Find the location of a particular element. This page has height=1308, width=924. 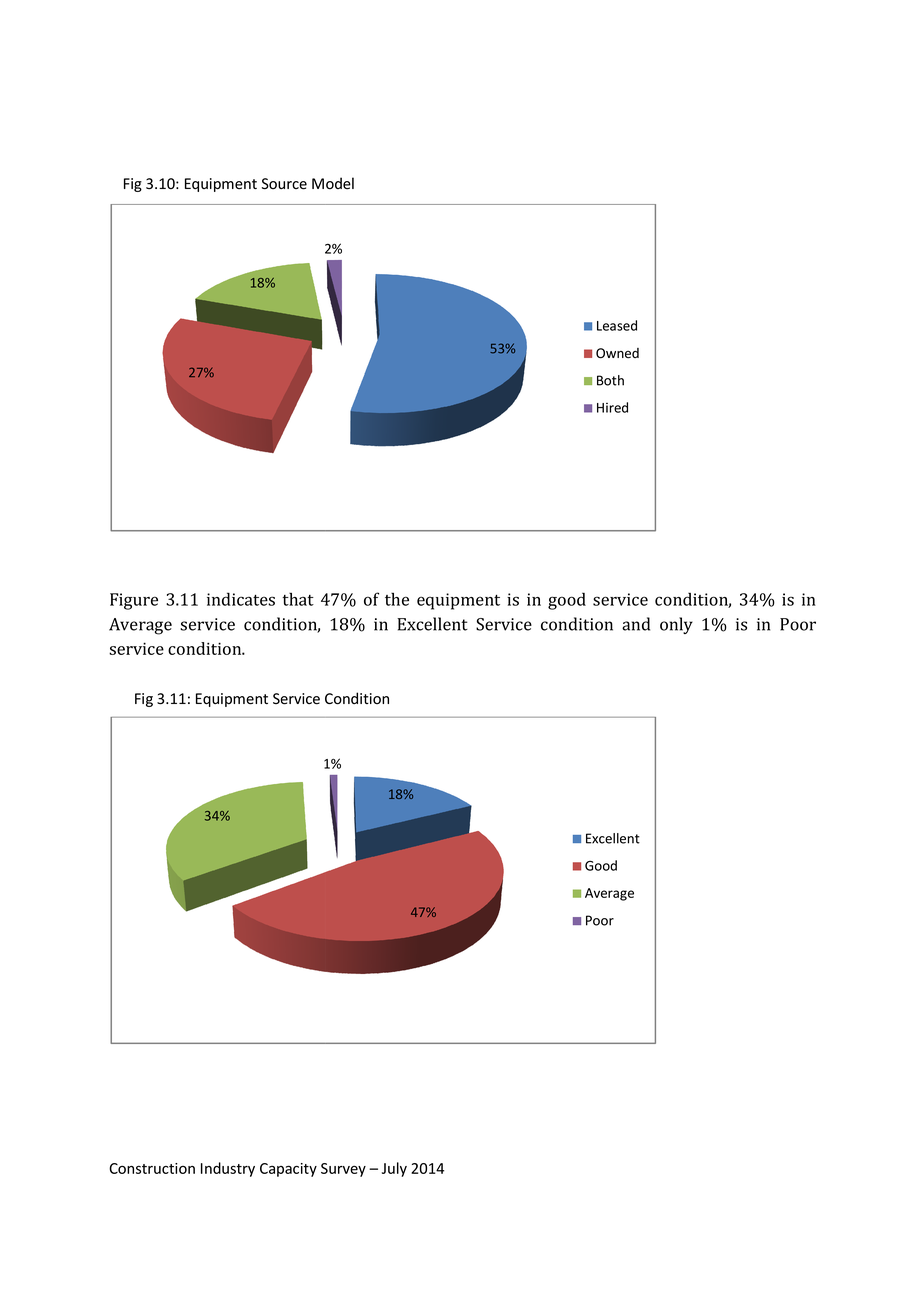

Figure is located at coordinates (134, 601).
